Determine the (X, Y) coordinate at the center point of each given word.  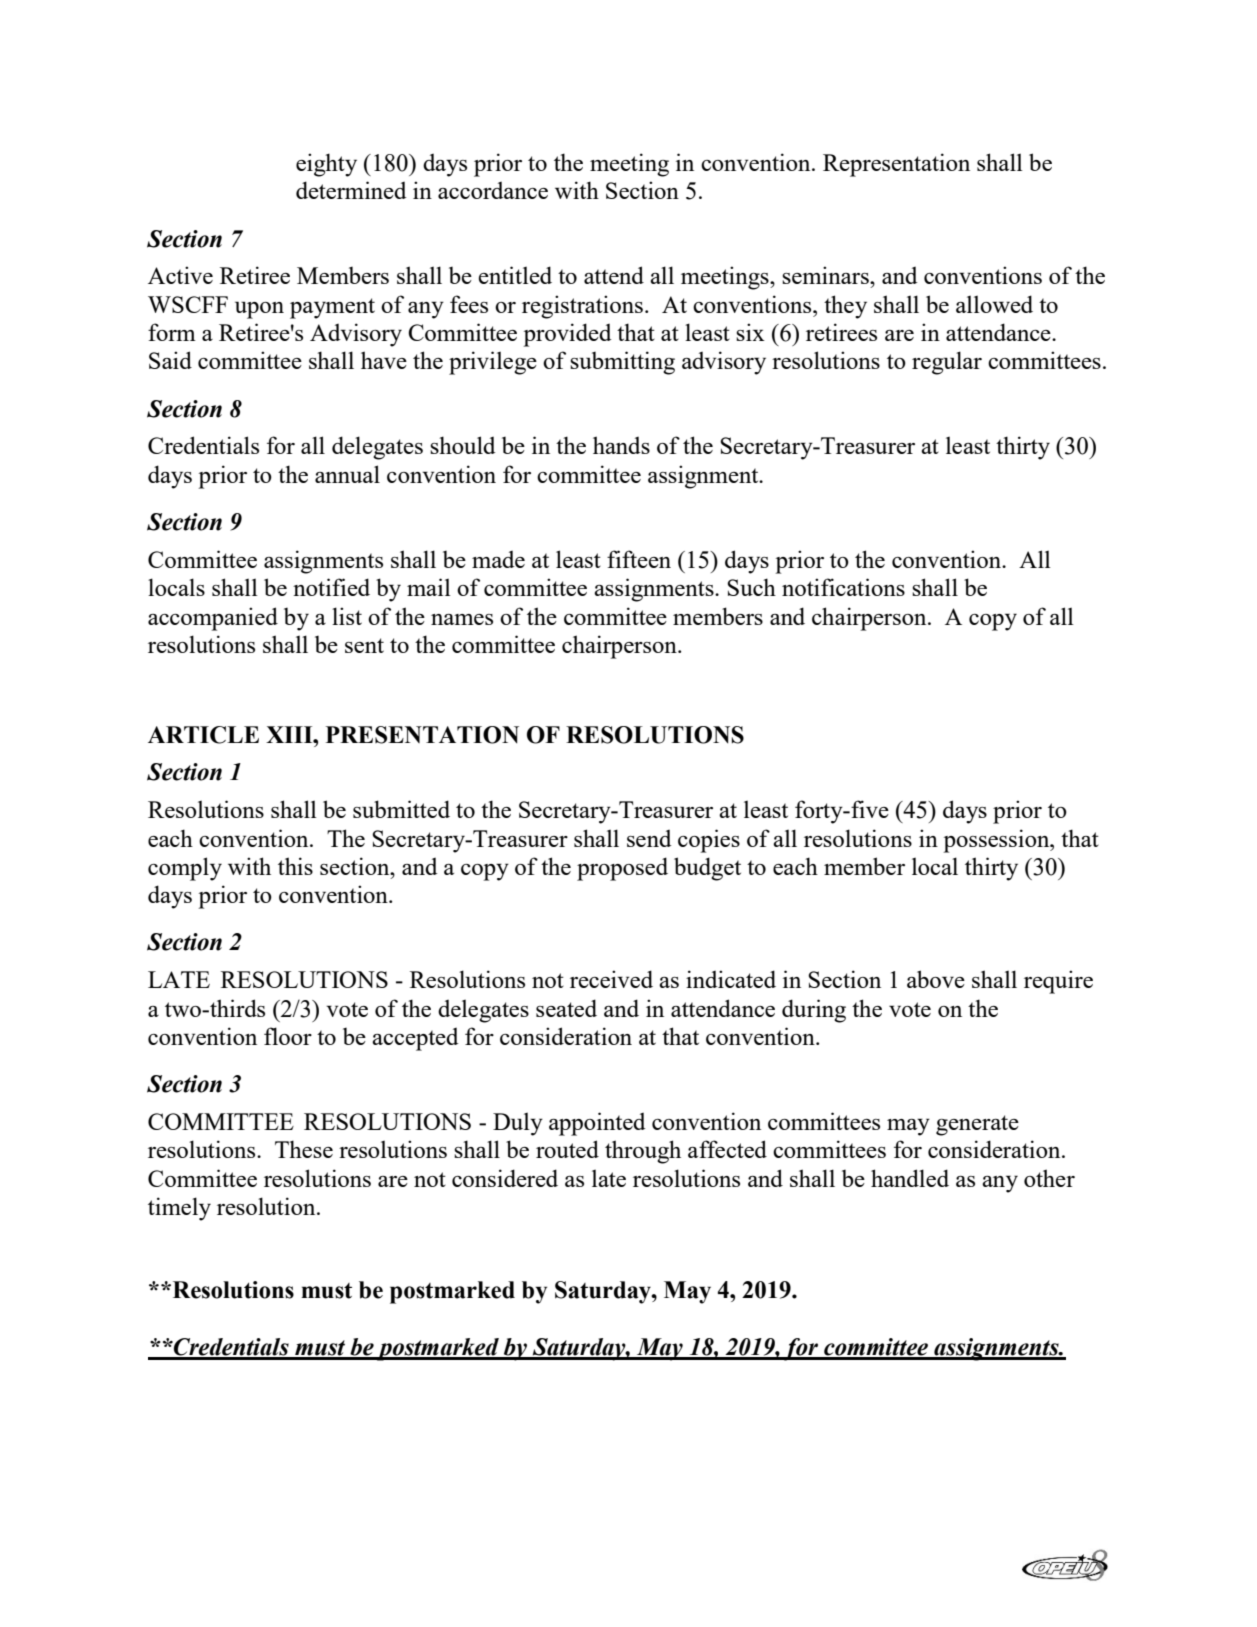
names (462, 619)
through (643, 1152)
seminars (826, 275)
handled (910, 1178)
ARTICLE (203, 735)
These (304, 1149)
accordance (493, 190)
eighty (326, 165)
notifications (843, 587)
